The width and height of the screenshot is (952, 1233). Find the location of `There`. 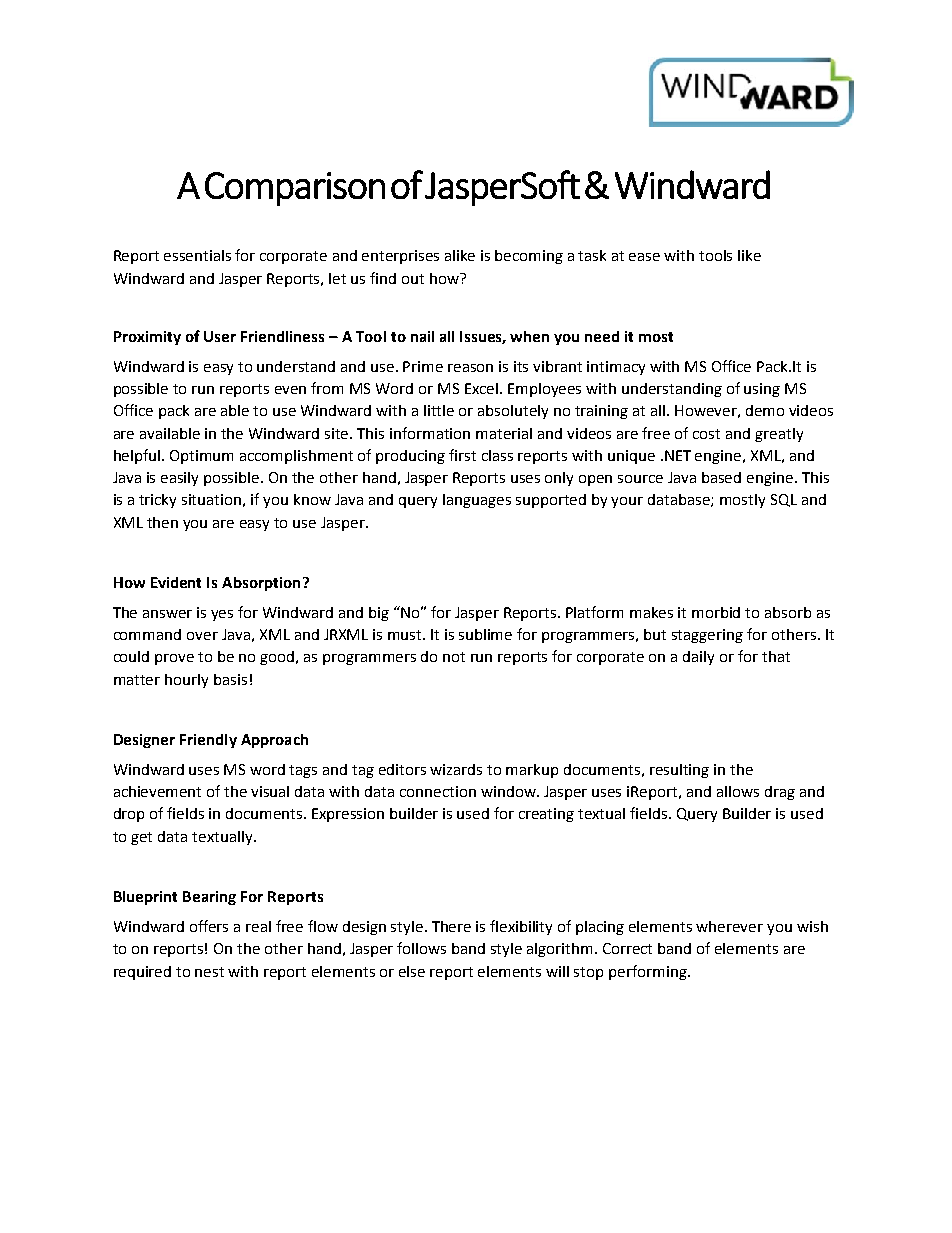

There is located at coordinates (451, 926).
